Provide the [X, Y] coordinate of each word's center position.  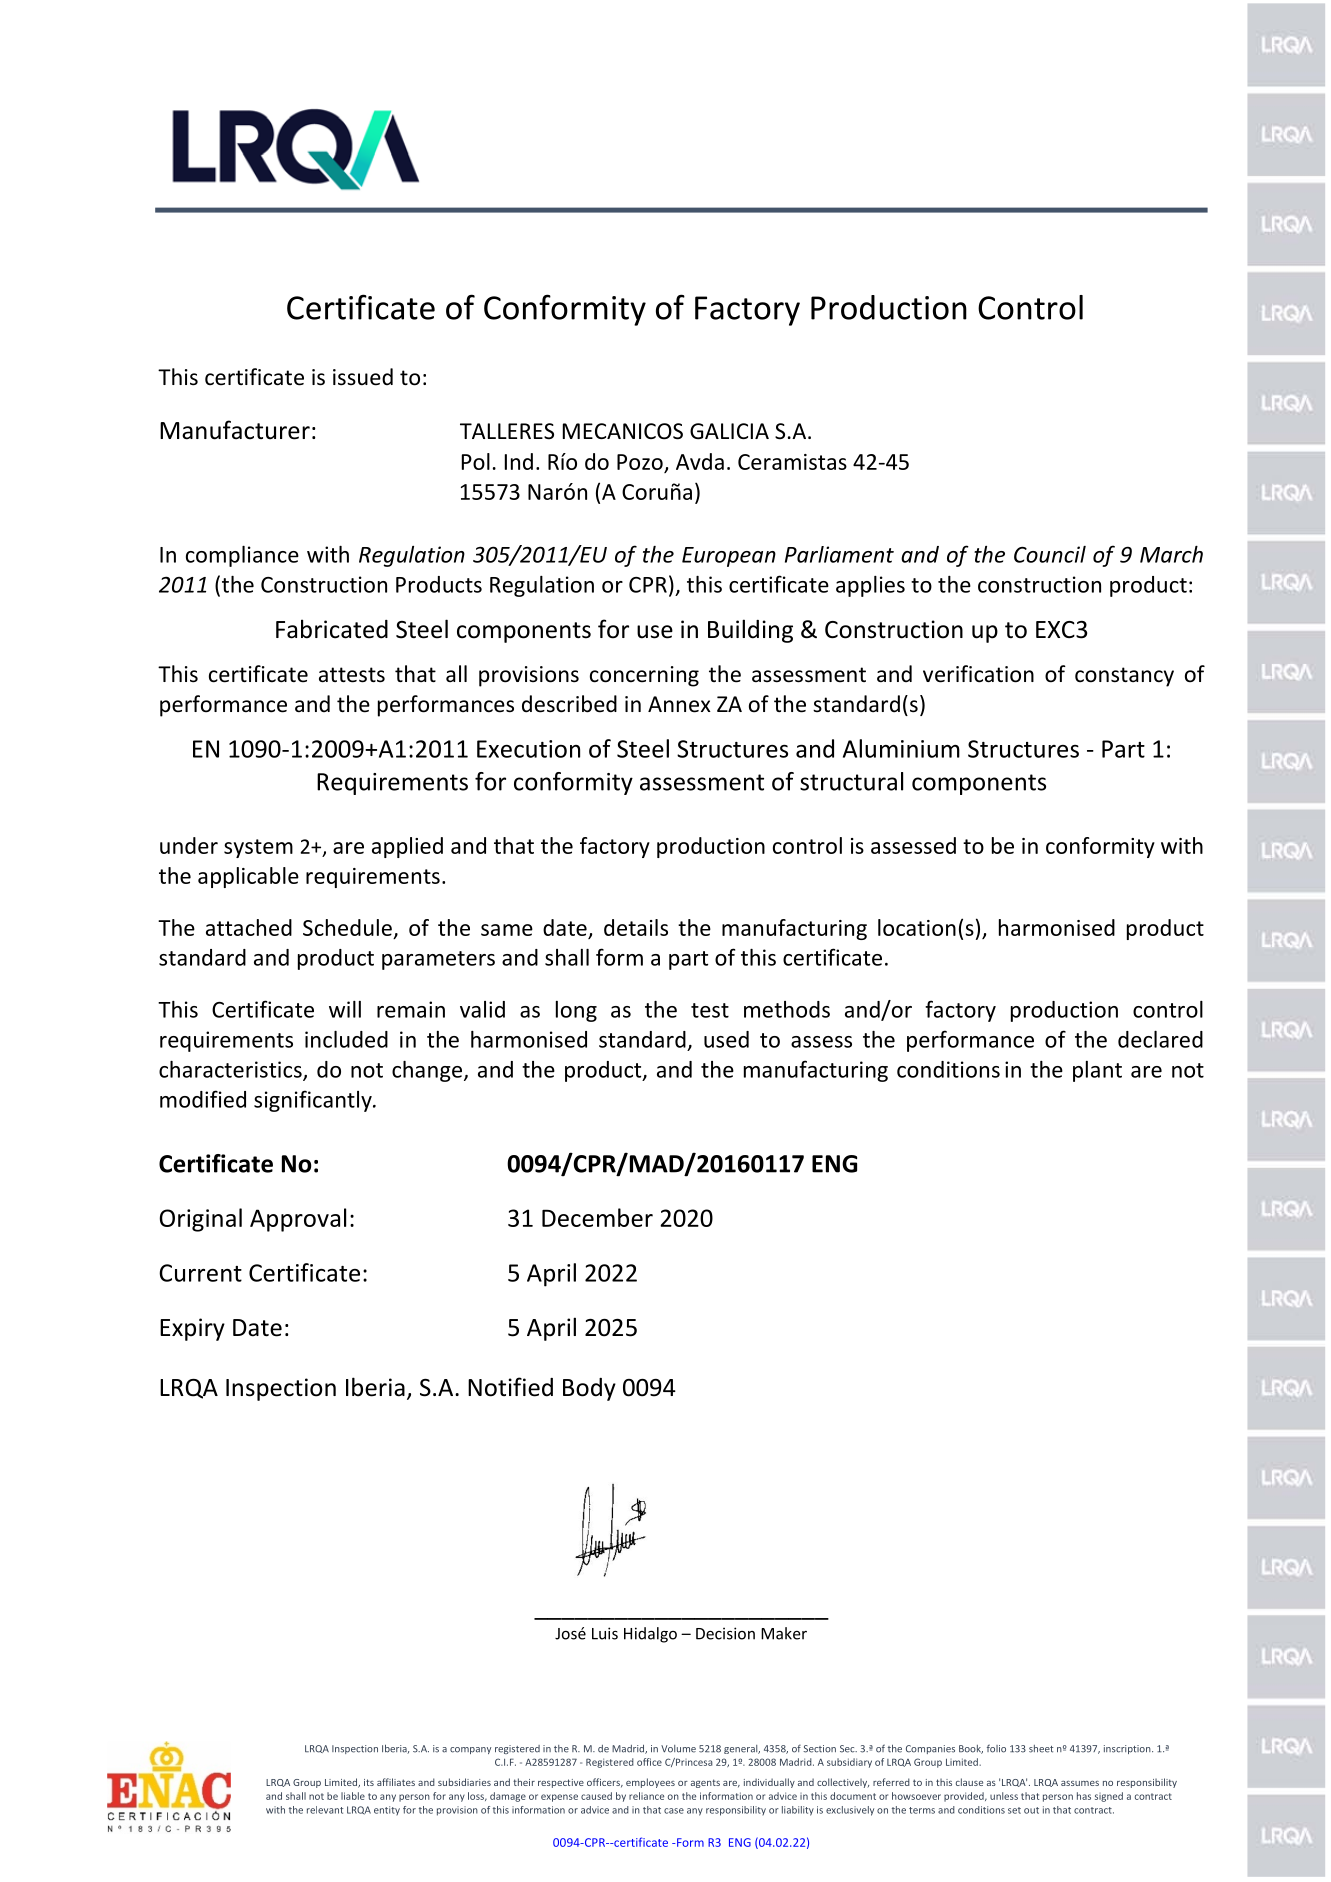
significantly [314, 1101]
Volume [678, 1749]
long [576, 1011]
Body [589, 1389]
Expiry [192, 1329]
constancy [1124, 677]
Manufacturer [235, 430]
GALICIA [729, 431]
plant [1097, 1071]
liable [353, 1796]
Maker [784, 1633]
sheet [1041, 1749]
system [258, 848]
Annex [679, 704]
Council [1050, 554]
